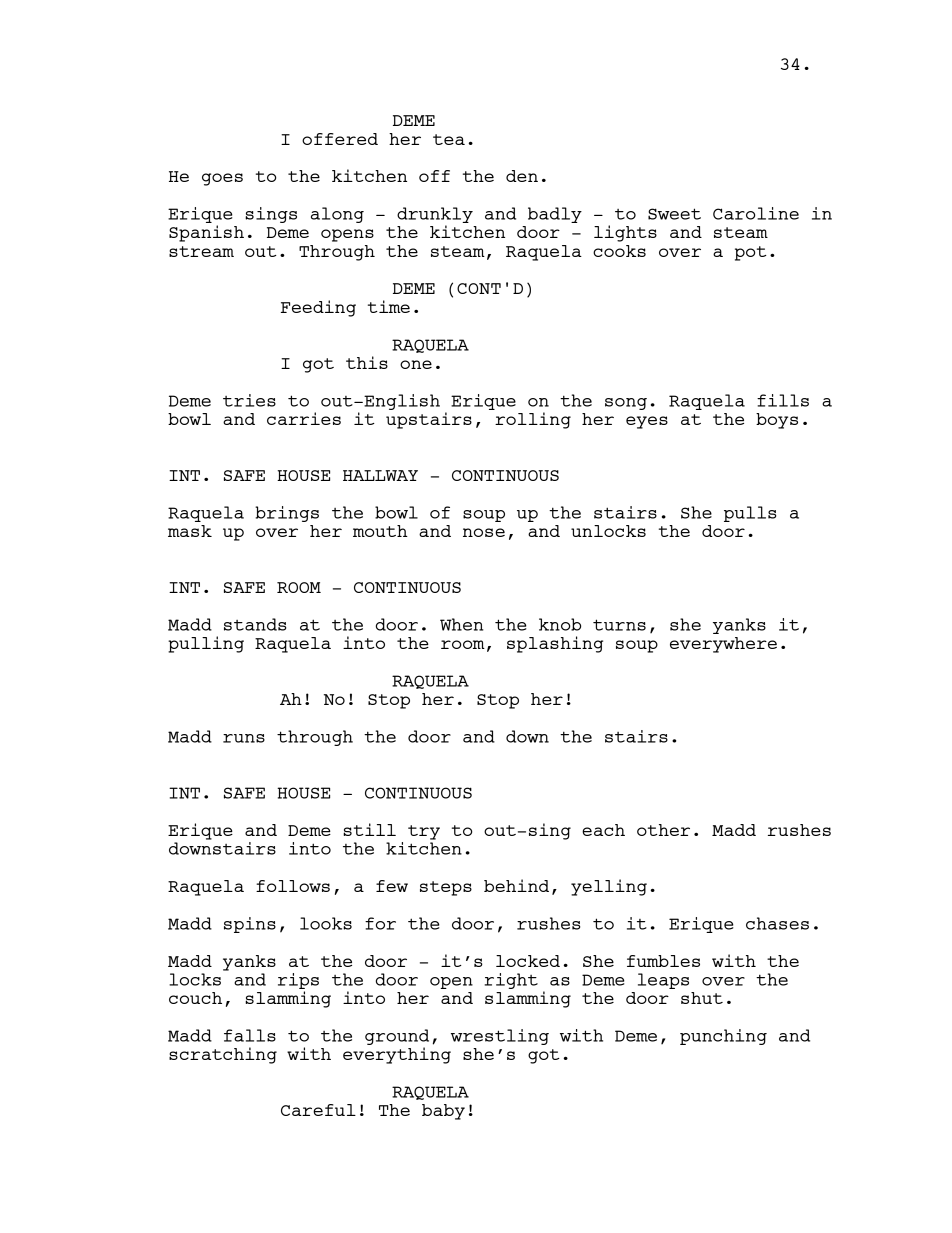 This screenshot has width=952, height=1233. Describe the element at coordinates (522, 176) in the screenshot. I see `den` at that location.
